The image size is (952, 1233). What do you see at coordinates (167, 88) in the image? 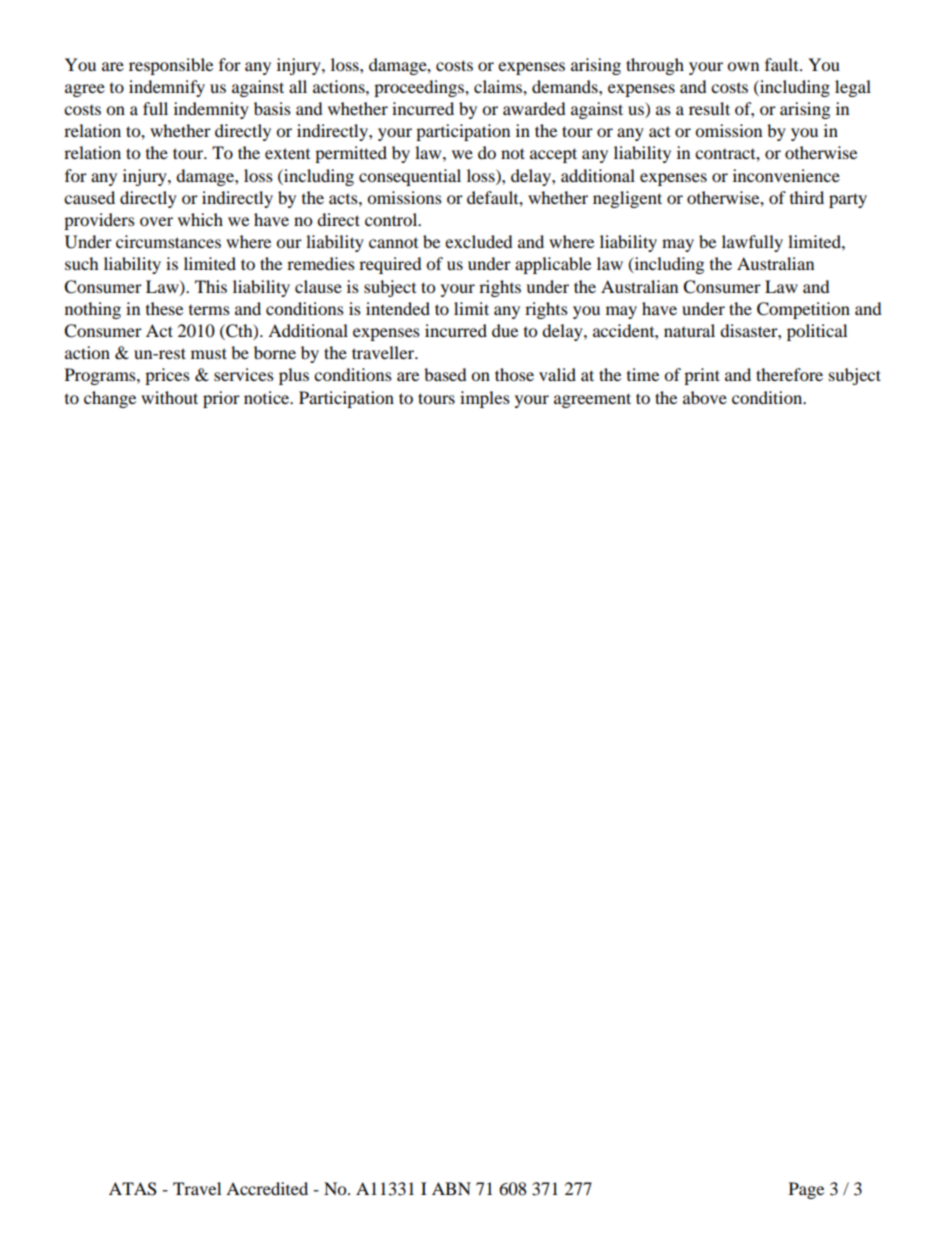
I see `indemnify` at bounding box center [167, 88].
